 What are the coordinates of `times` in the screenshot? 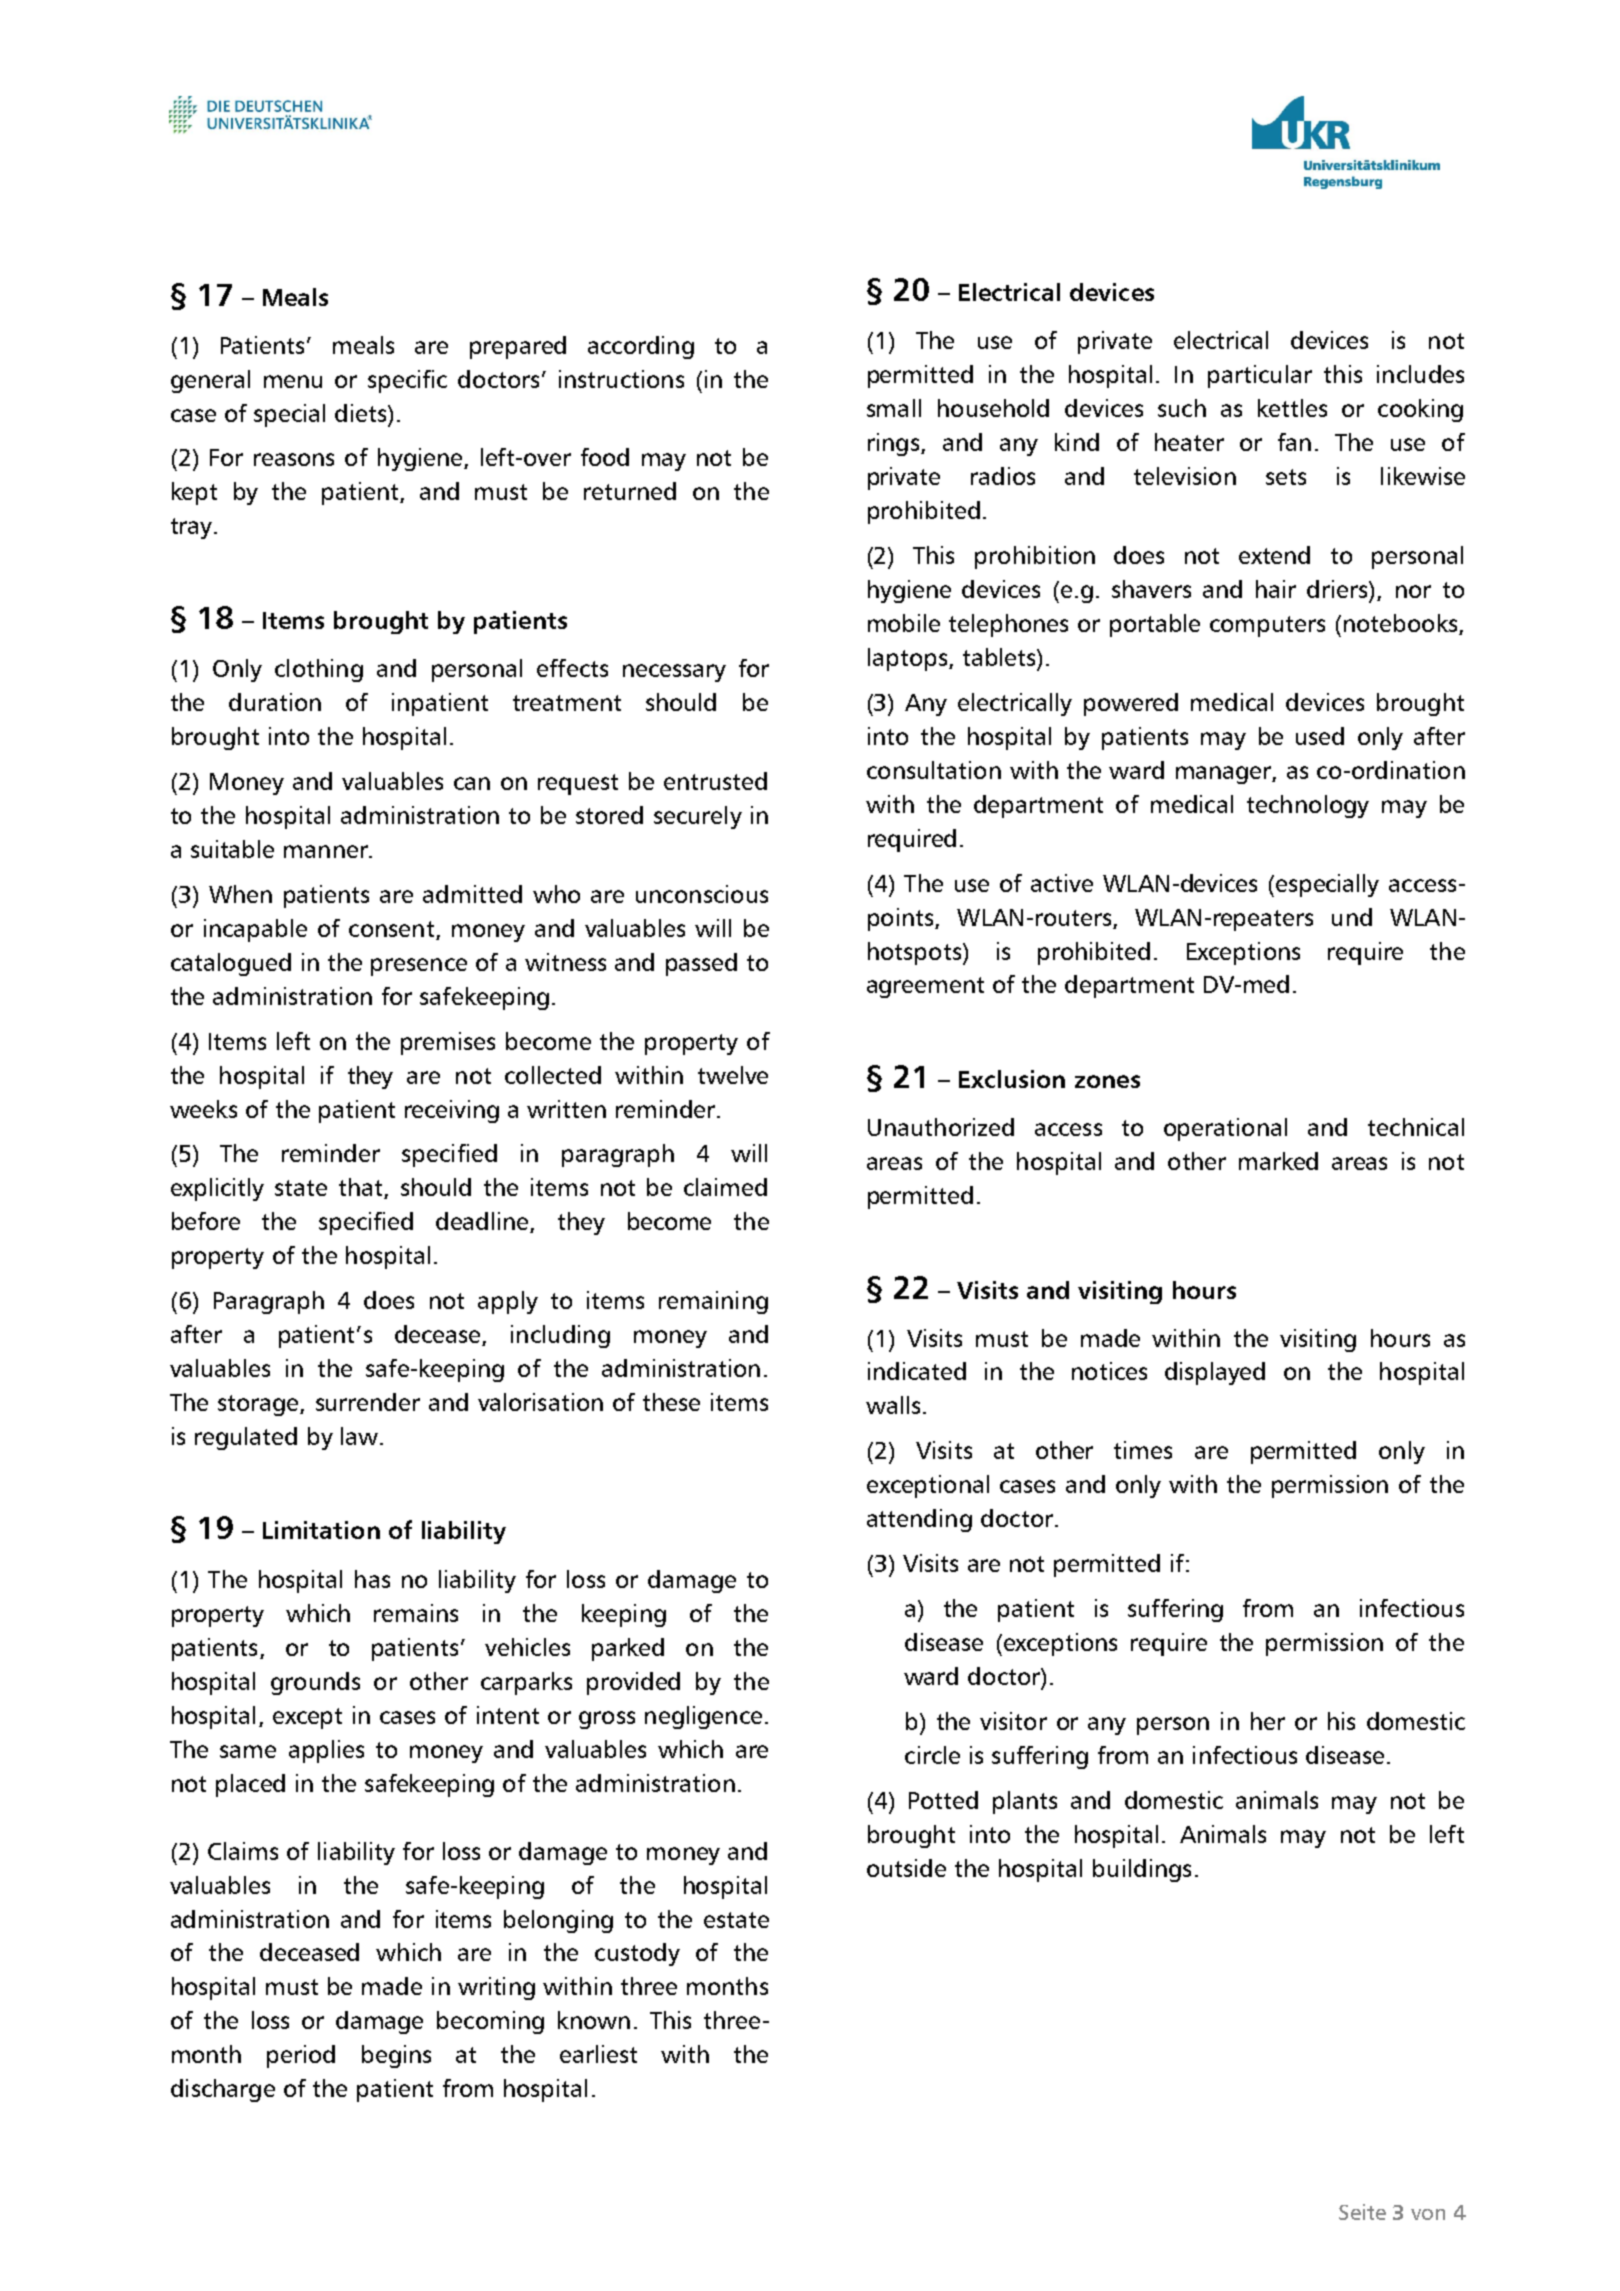 It's located at (1143, 1450).
